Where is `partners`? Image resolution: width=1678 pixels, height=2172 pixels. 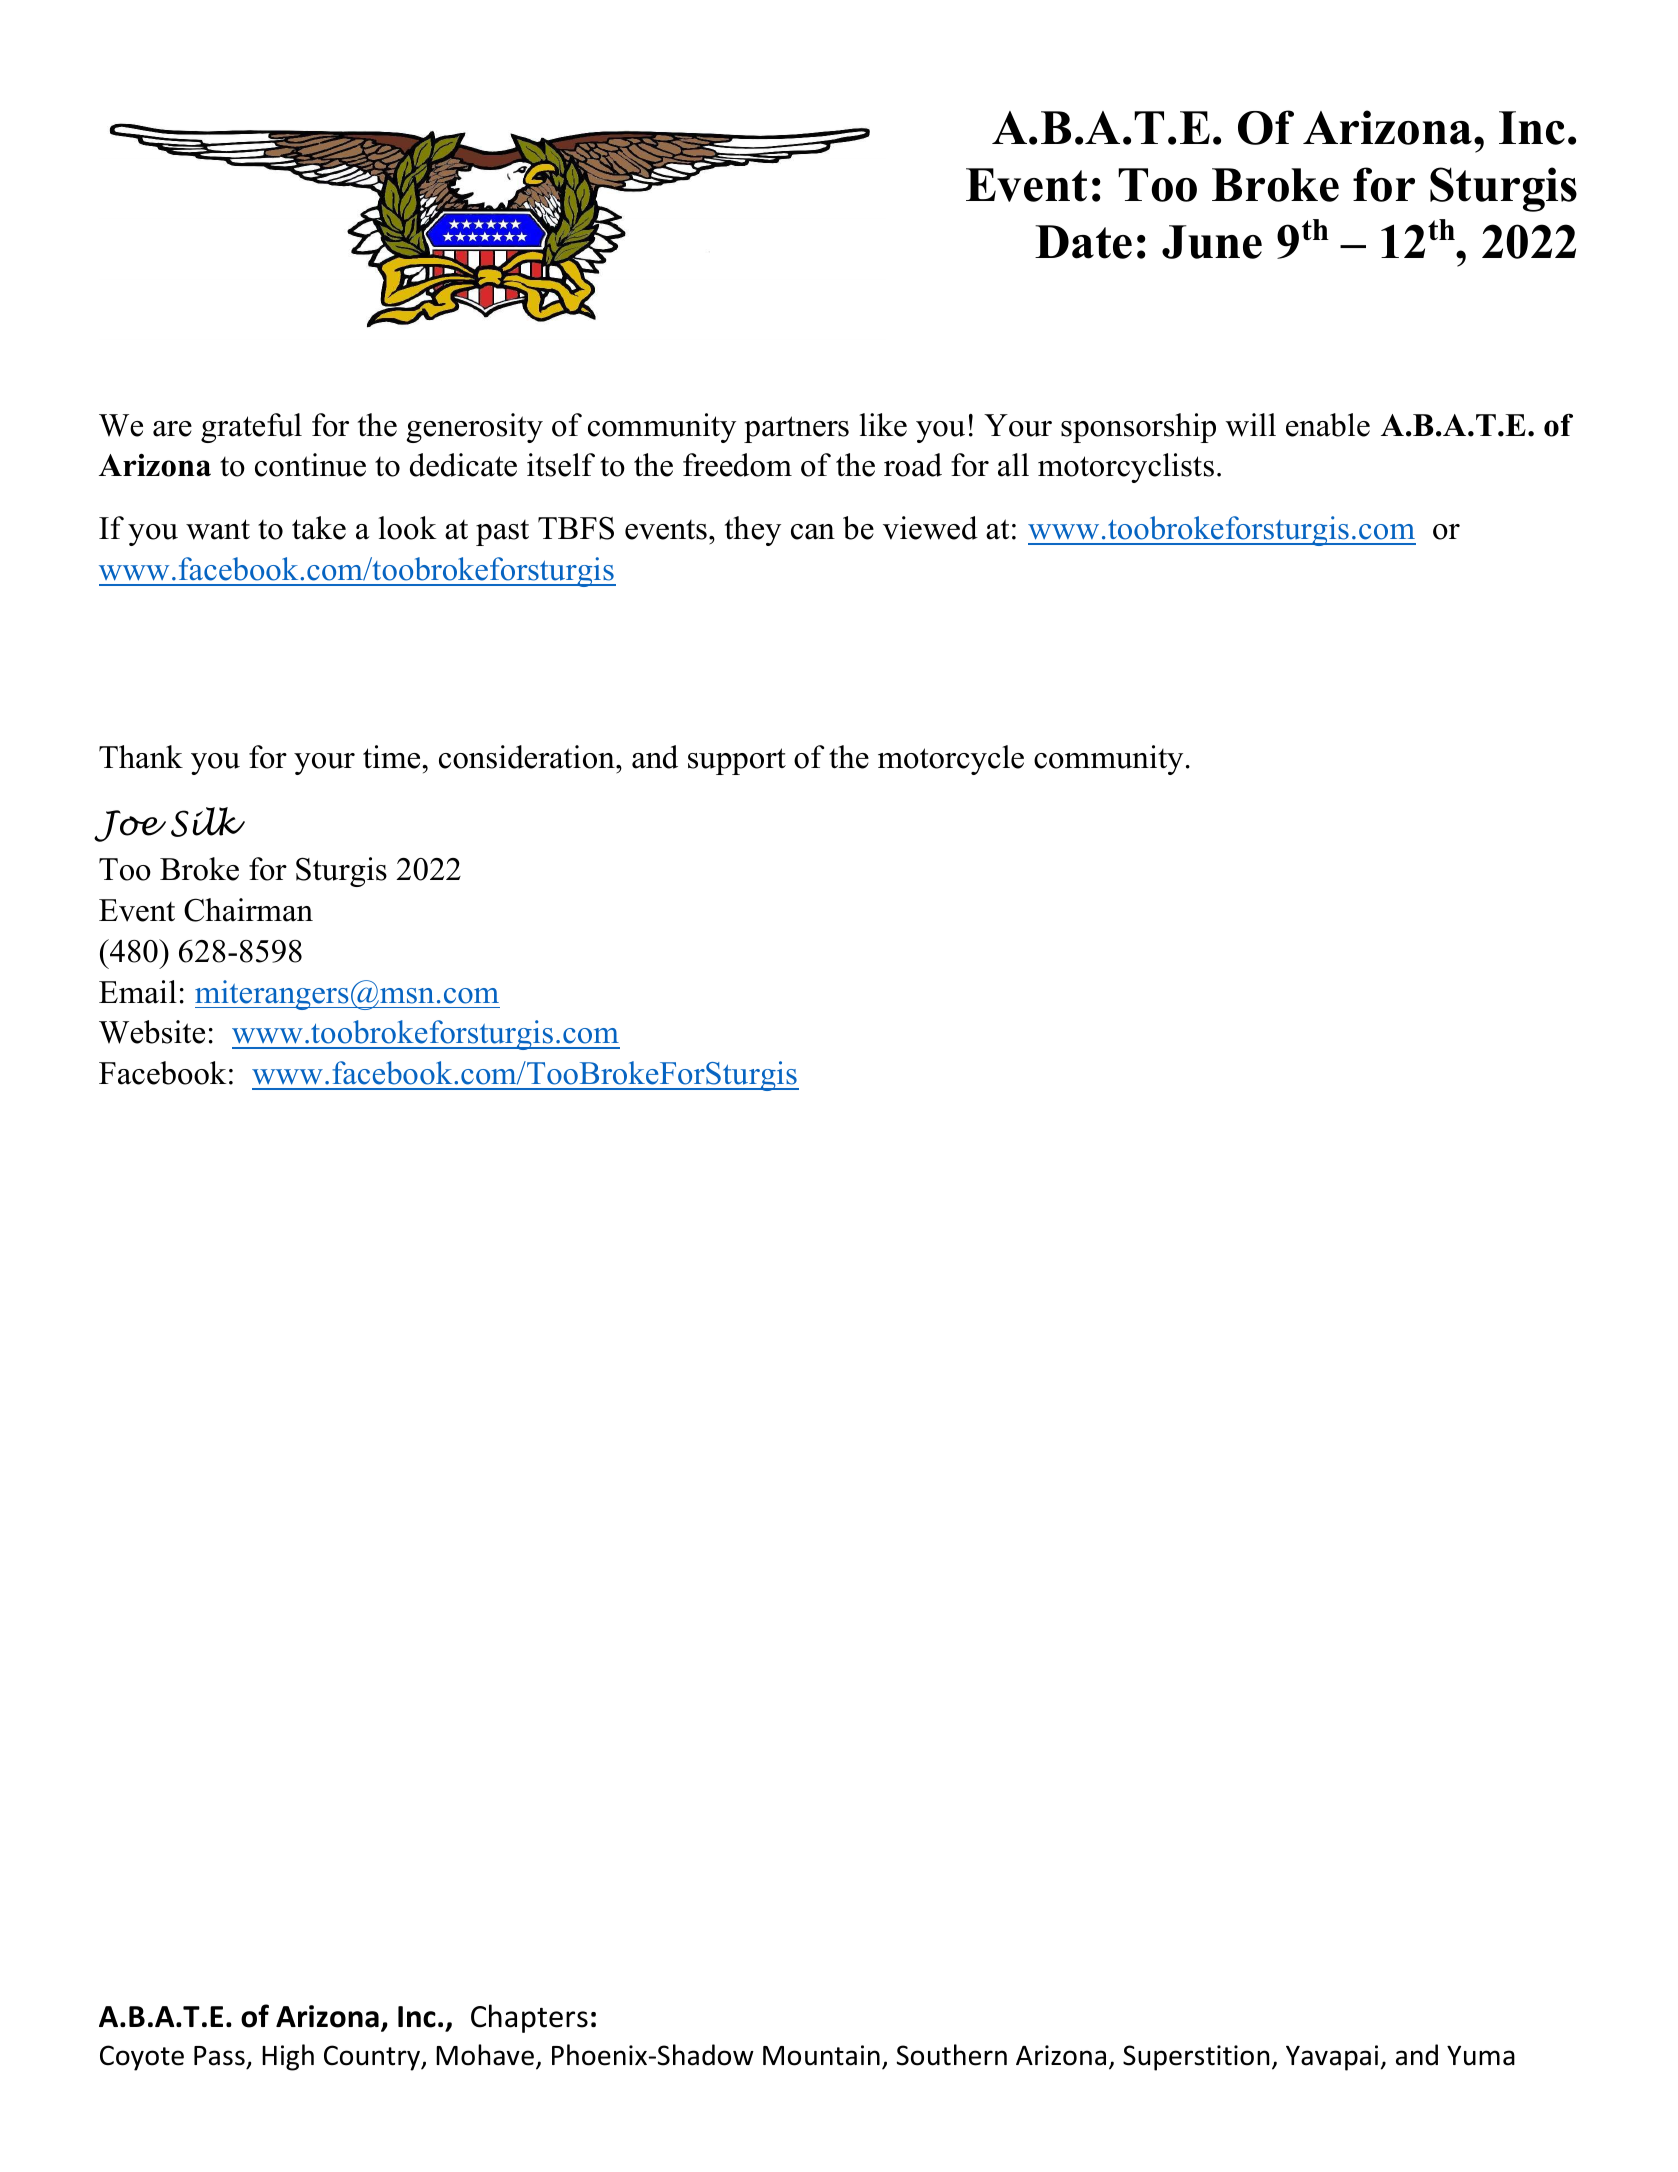 partners is located at coordinates (796, 429).
